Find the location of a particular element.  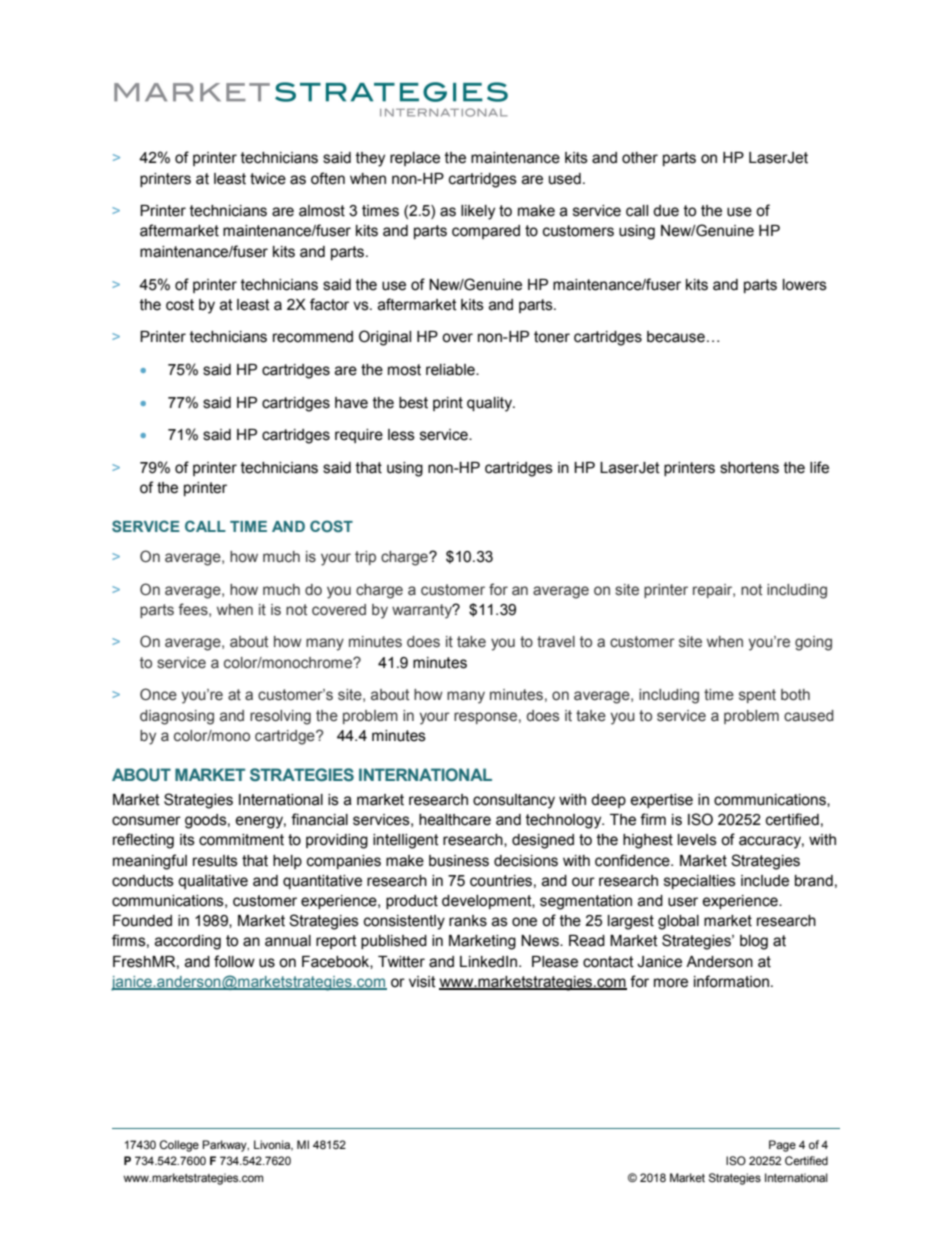

levels is located at coordinates (697, 840).
